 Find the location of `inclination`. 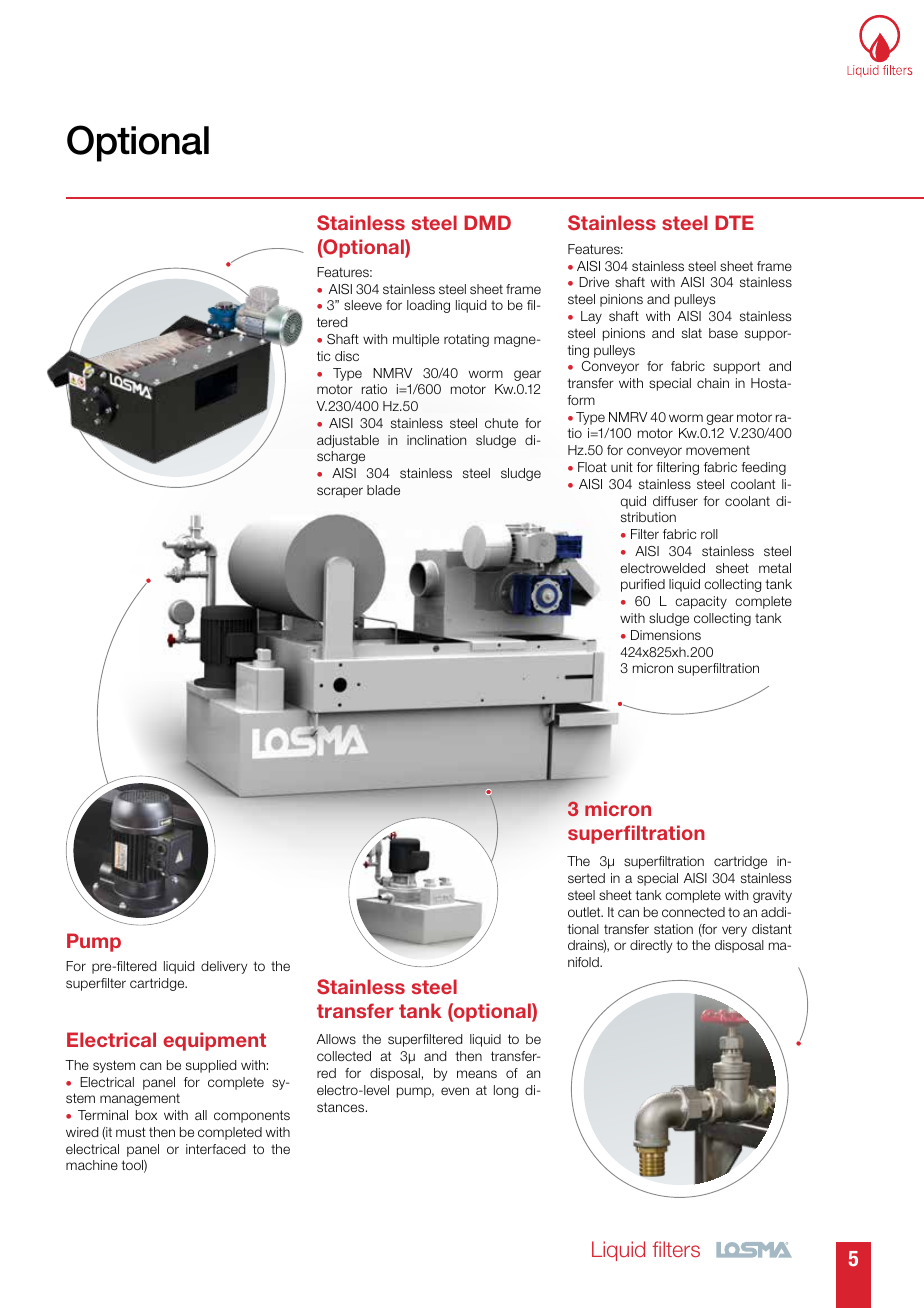

inclination is located at coordinates (436, 440).
